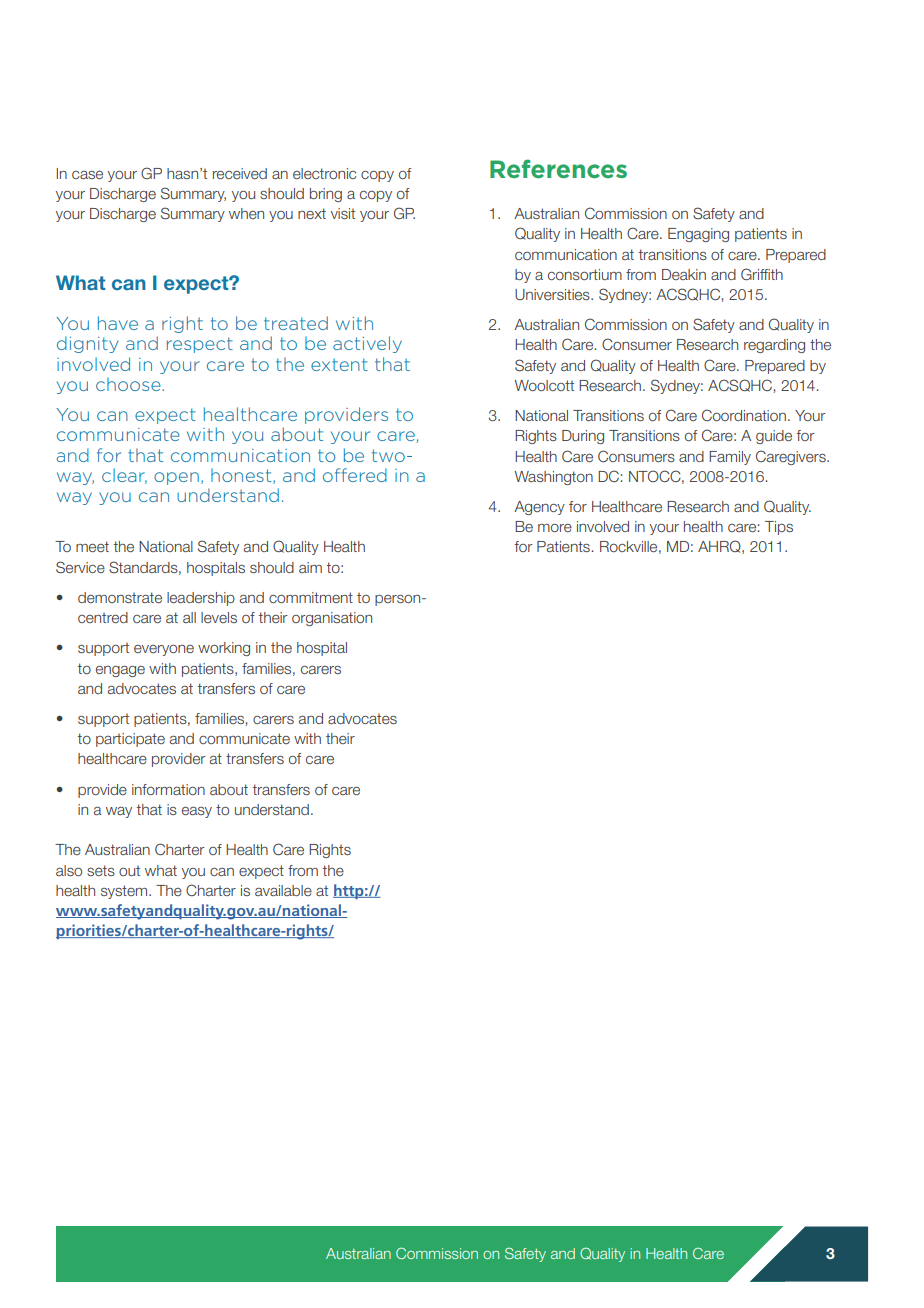 Image resolution: width=924 pixels, height=1308 pixels. Describe the element at coordinates (343, 213) in the image. I see `visit` at that location.
